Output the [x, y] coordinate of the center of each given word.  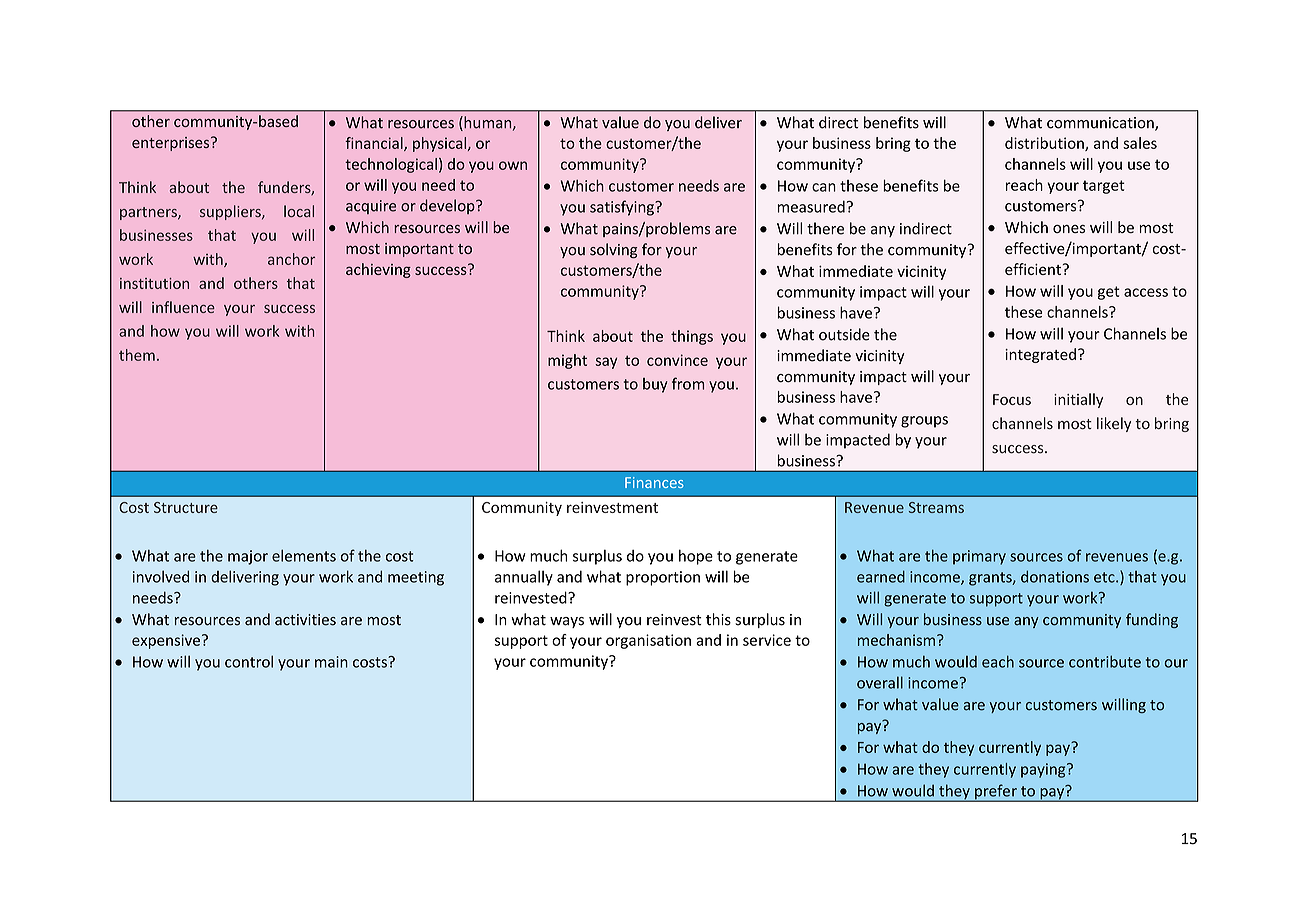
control [249, 661]
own [513, 165]
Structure [186, 507]
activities [305, 620]
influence [183, 307]
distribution [1045, 144]
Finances [654, 482]
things [692, 337]
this [718, 619]
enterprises [172, 144]
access [1146, 292]
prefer [996, 793]
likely [1114, 424]
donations [1055, 577]
